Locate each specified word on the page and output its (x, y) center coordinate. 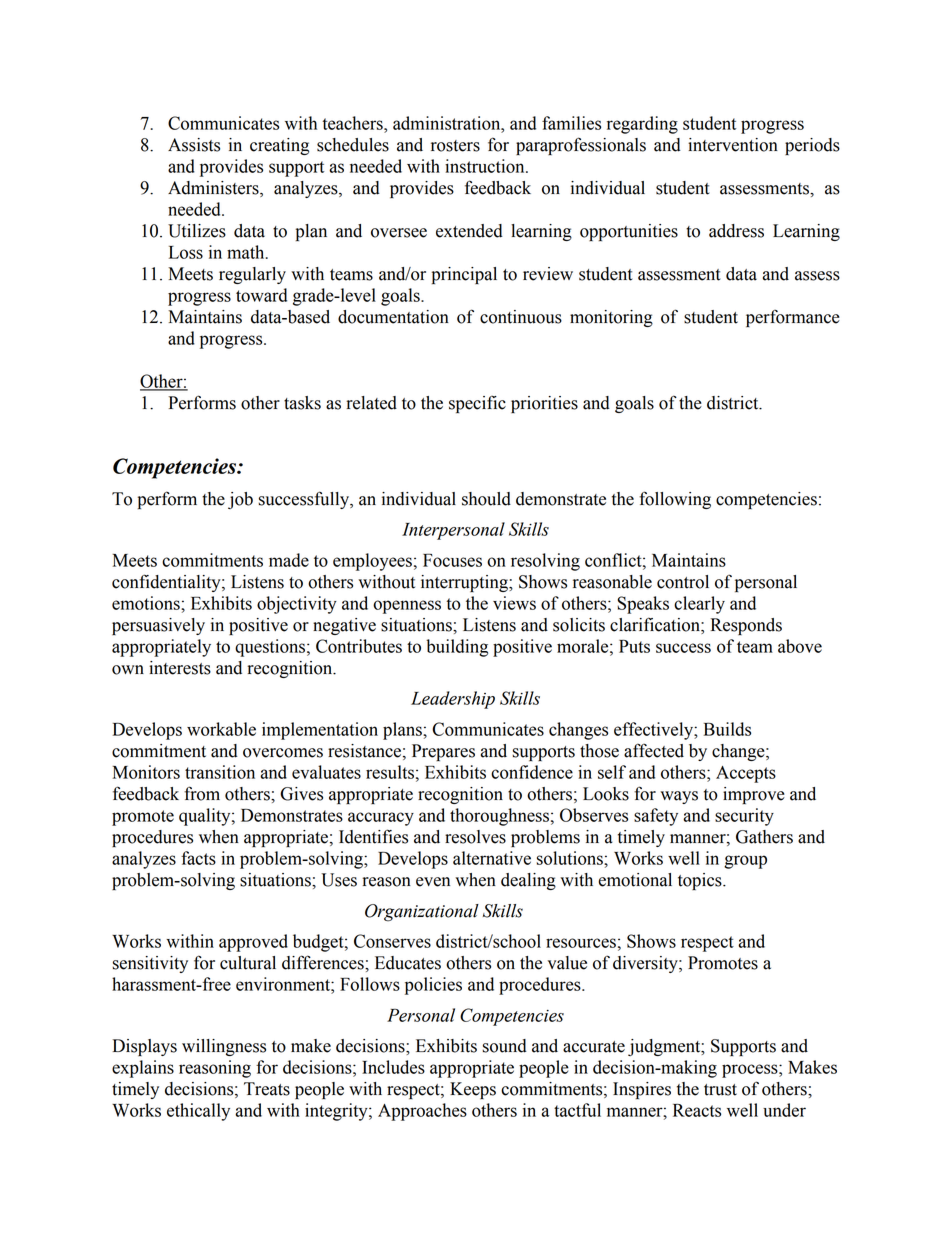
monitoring (611, 318)
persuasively (158, 626)
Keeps (473, 1090)
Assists (194, 145)
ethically (198, 1112)
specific (477, 404)
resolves (475, 837)
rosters (455, 146)
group (745, 862)
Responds (746, 626)
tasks (302, 403)
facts (198, 858)
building (457, 648)
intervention (733, 145)
